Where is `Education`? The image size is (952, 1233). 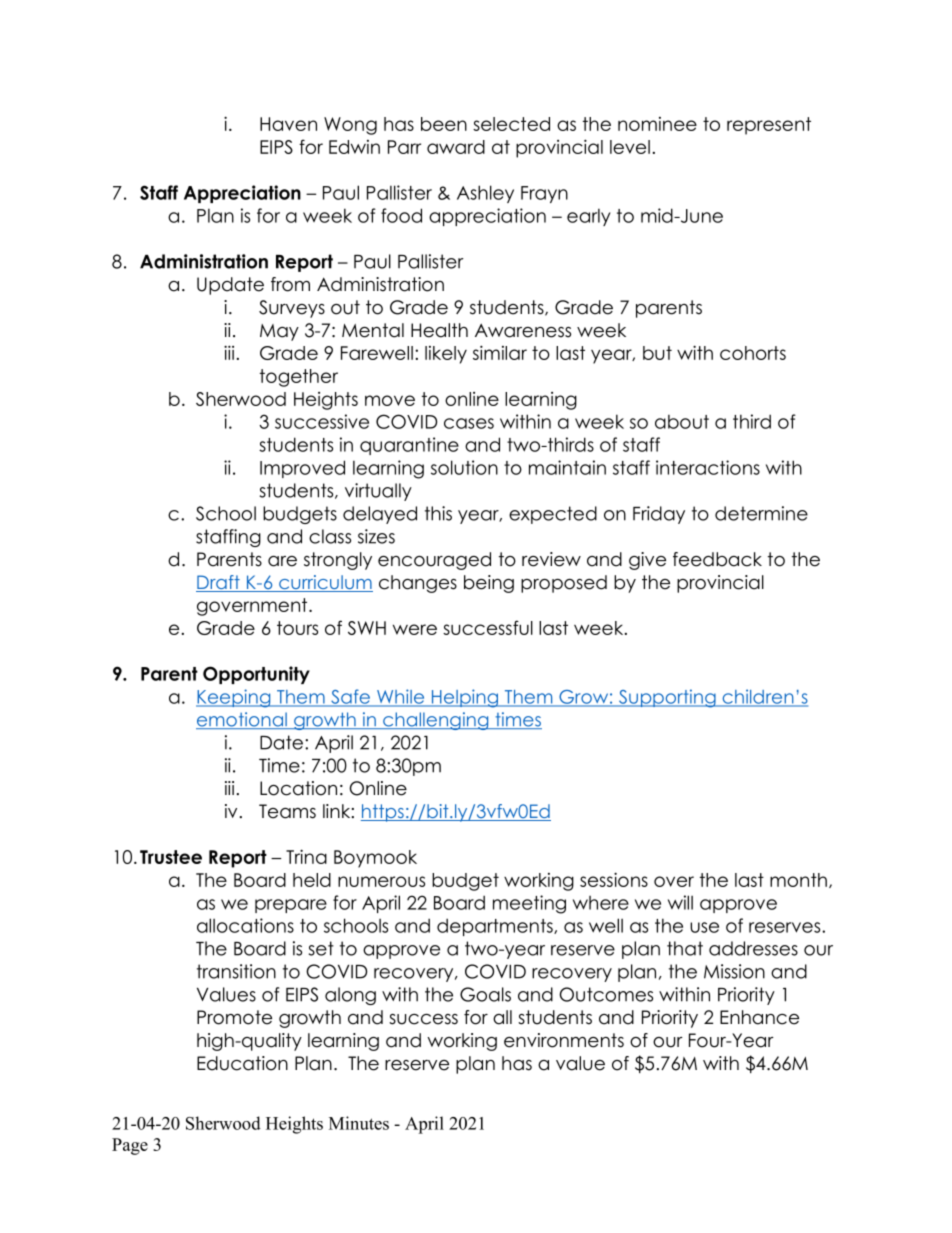
Education is located at coordinates (242, 1063).
